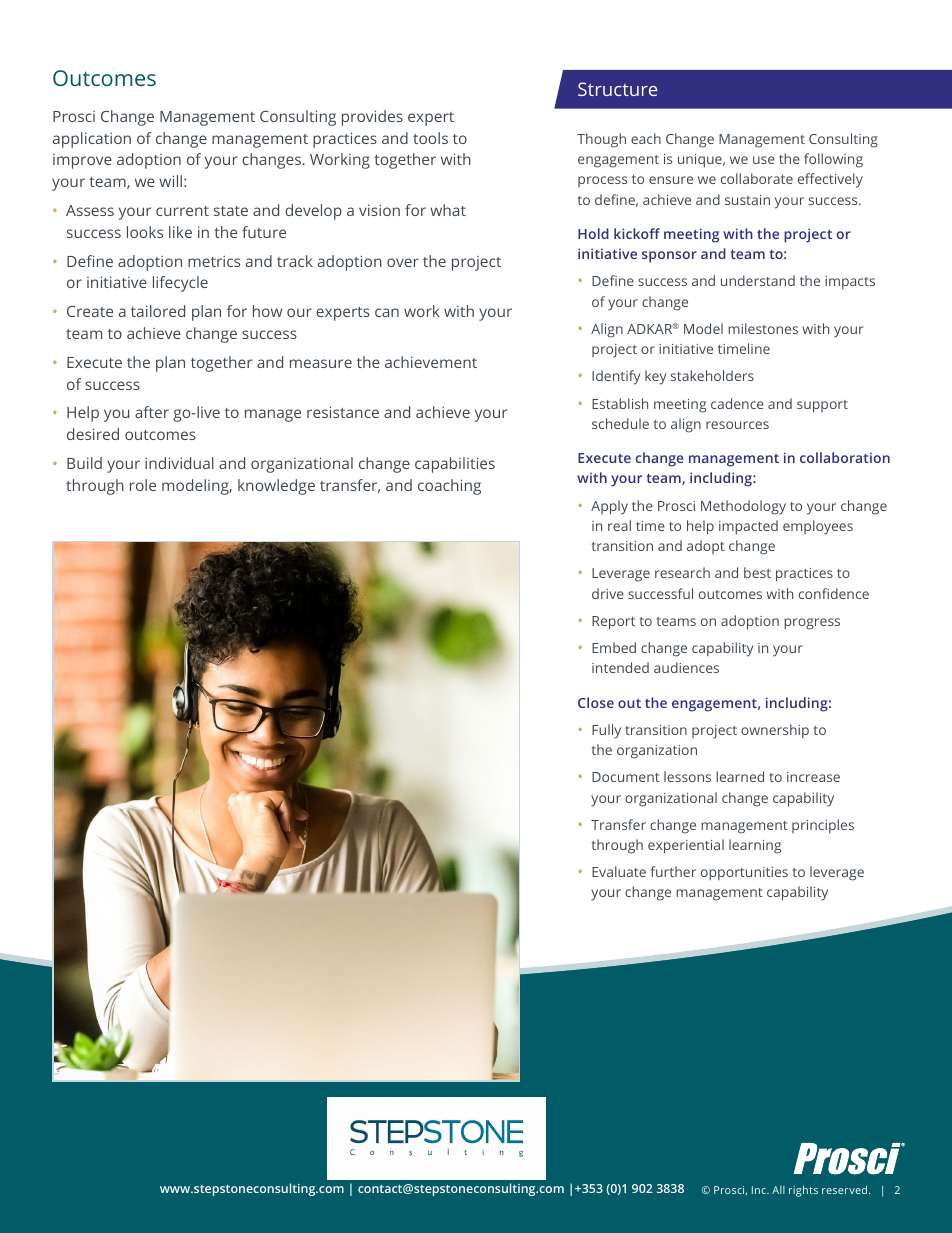 The width and height of the screenshot is (952, 1233). What do you see at coordinates (764, 160) in the screenshot?
I see `use` at bounding box center [764, 160].
